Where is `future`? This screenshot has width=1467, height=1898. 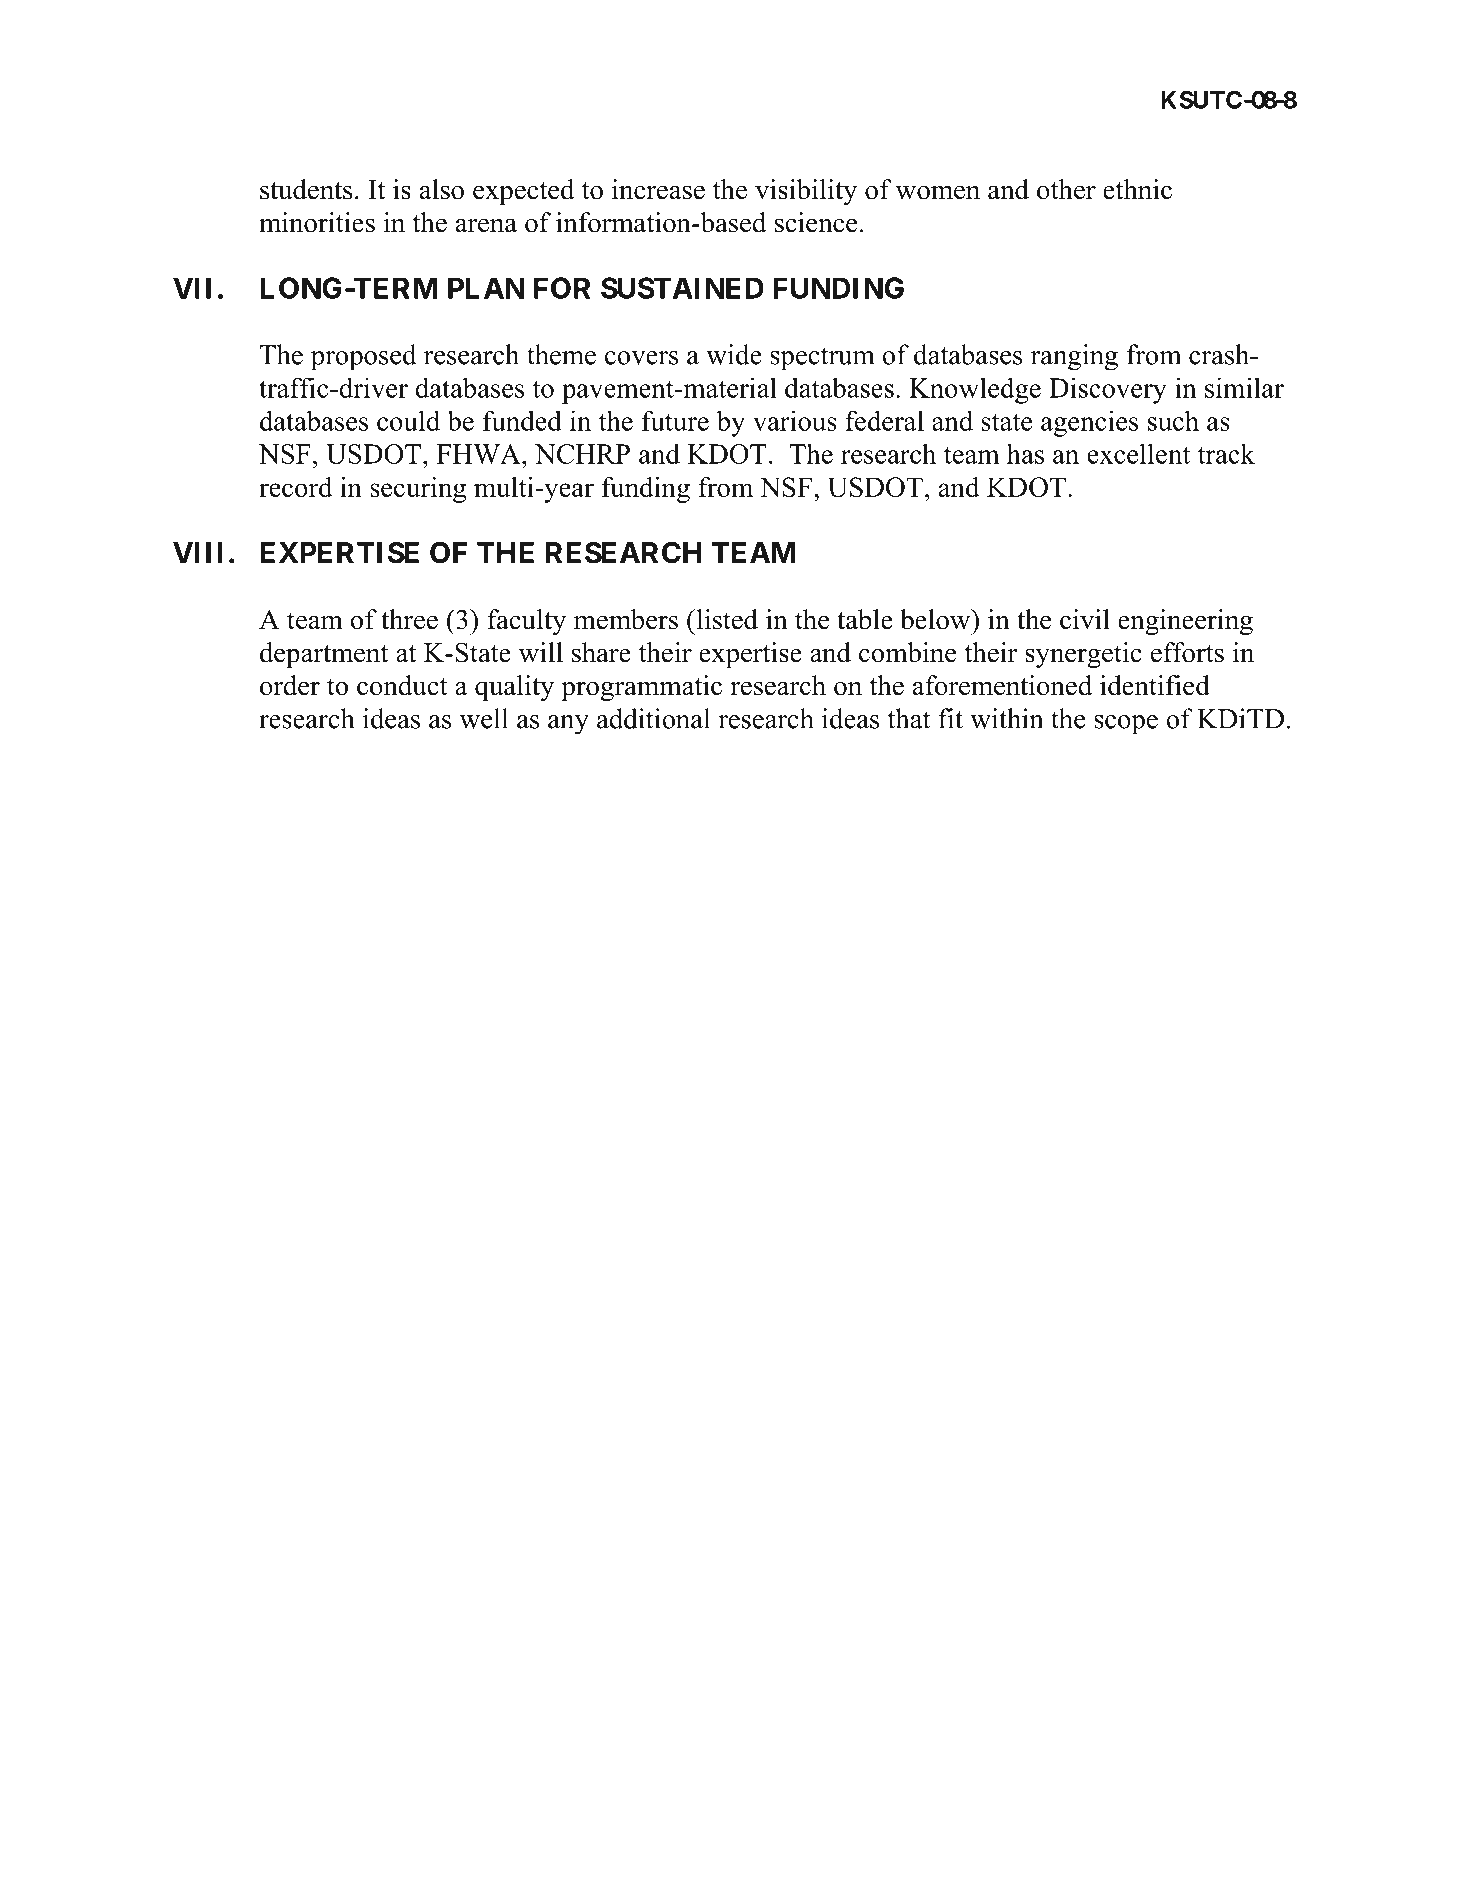
future is located at coordinates (675, 421).
